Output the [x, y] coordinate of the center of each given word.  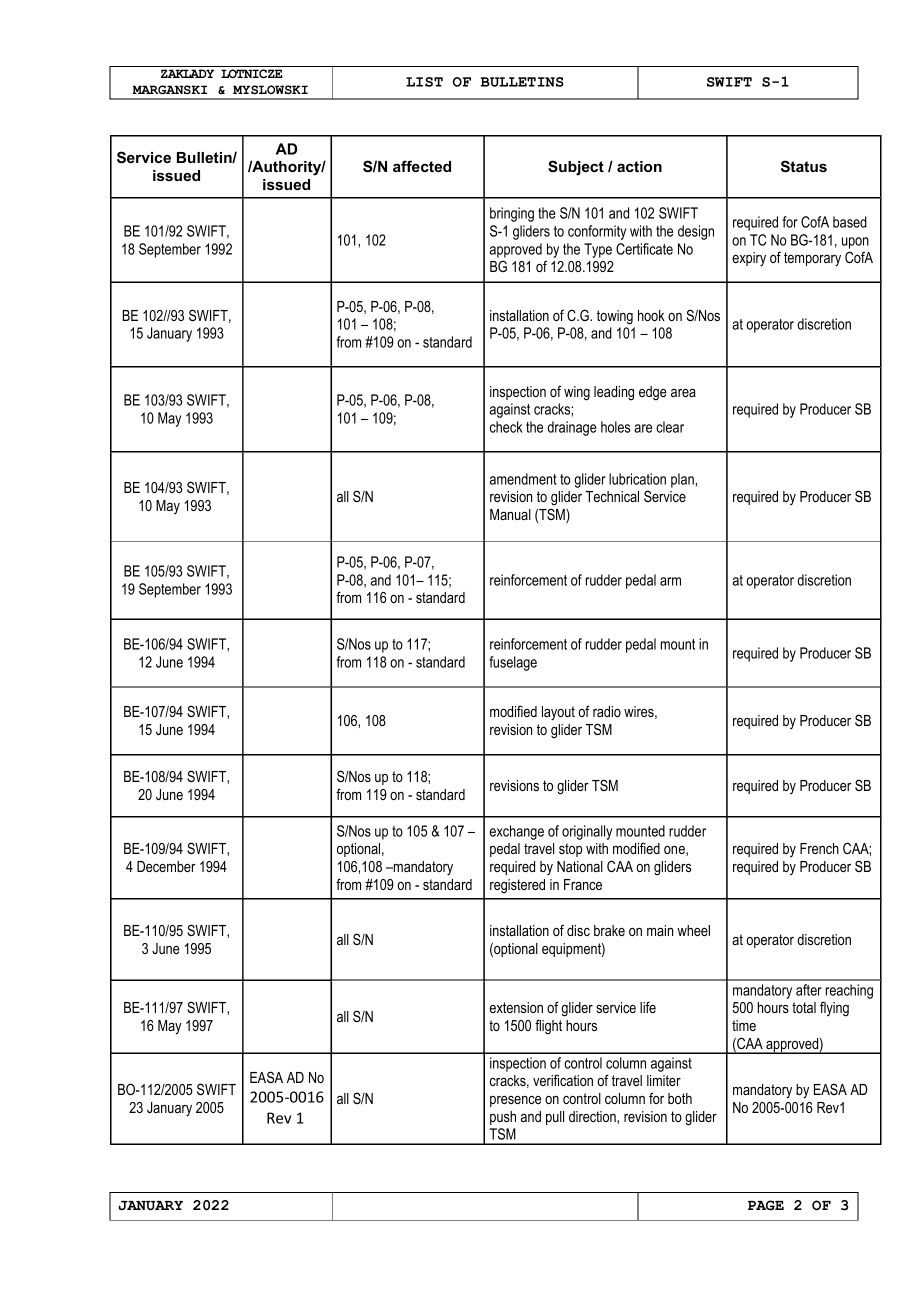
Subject [576, 168]
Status [804, 166]
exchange [517, 832]
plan [683, 480]
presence [515, 1101]
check [506, 427]
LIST [424, 82]
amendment [523, 479]
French [819, 848]
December [166, 866]
